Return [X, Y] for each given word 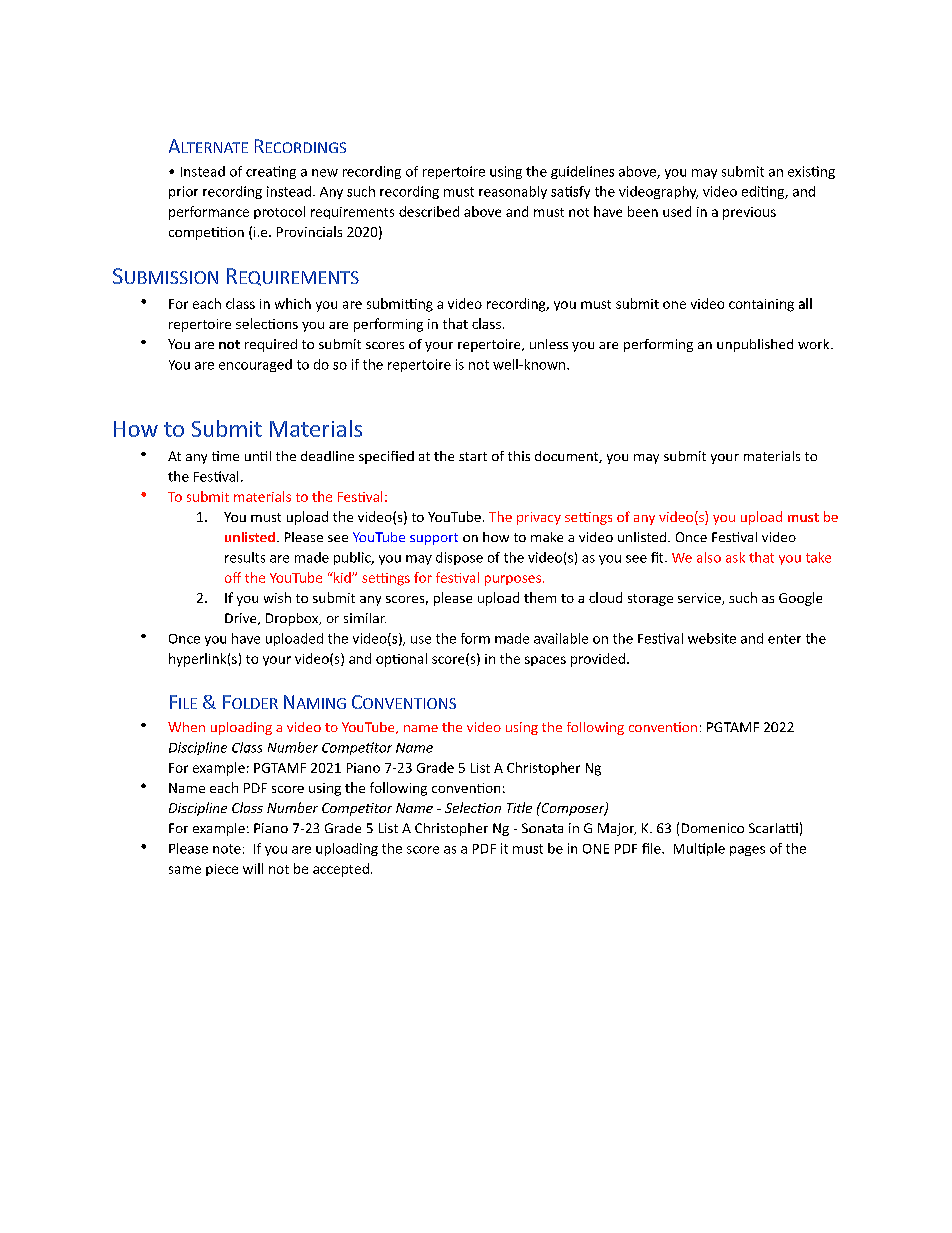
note [227, 849]
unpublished [755, 345]
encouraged [255, 365]
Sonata [542, 828]
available [561, 638]
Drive [242, 619]
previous [749, 213]
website [712, 638]
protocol [279, 212]
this [519, 456]
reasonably [513, 192]
